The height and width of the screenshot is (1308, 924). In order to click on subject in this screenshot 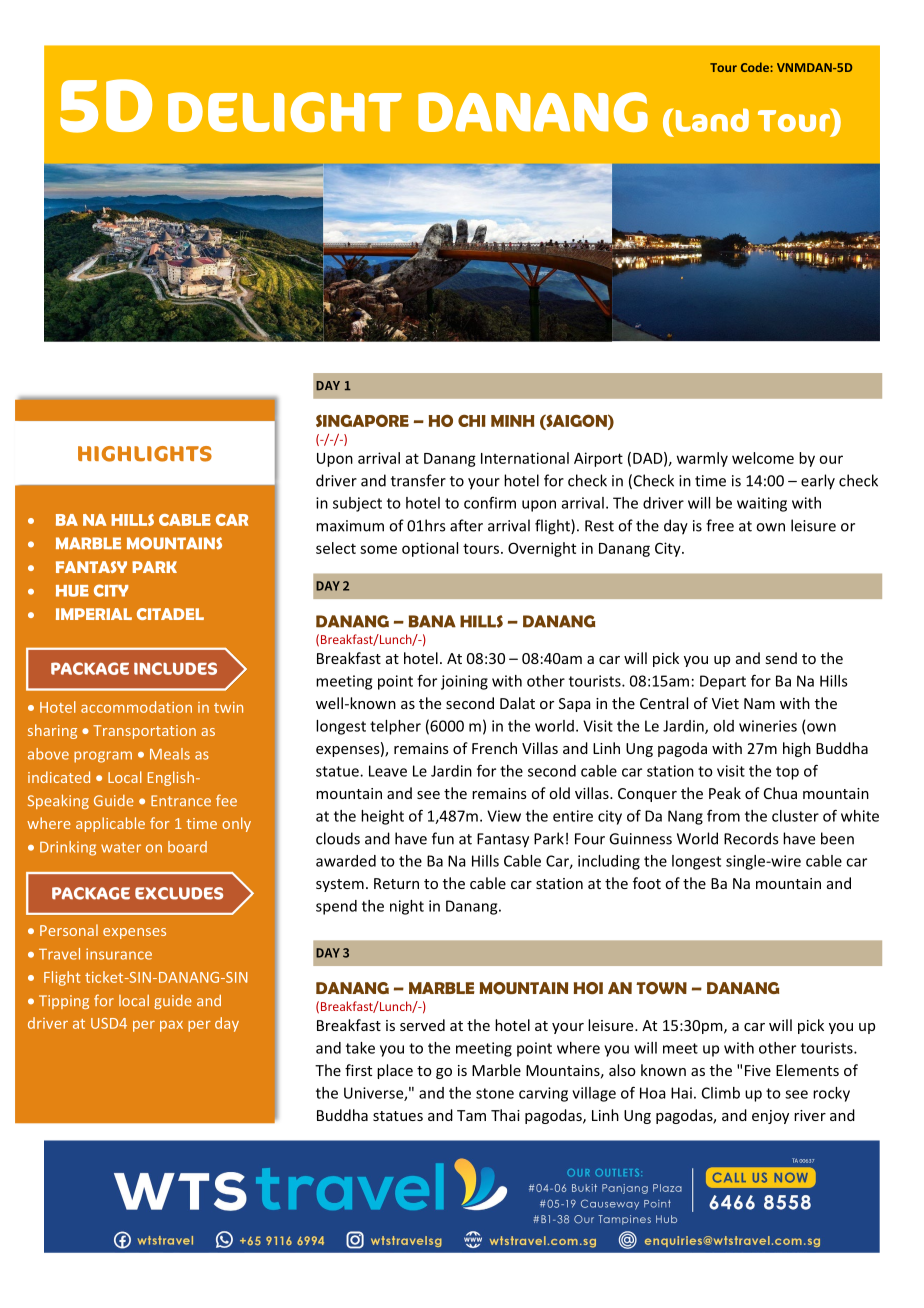, I will do `click(357, 504)`.
